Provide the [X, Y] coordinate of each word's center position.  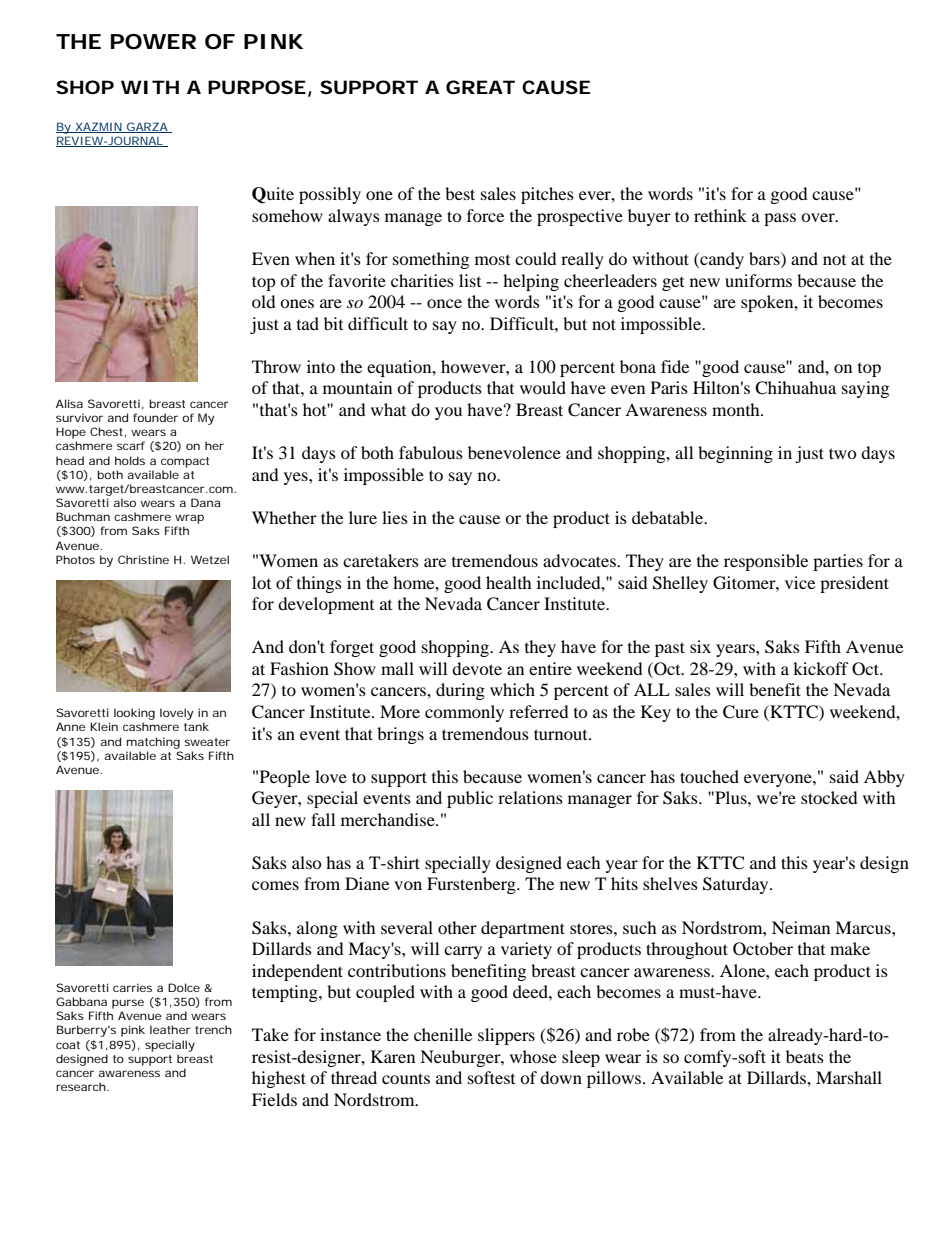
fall [323, 819]
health [509, 582]
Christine [143, 559]
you [448, 413]
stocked [829, 797]
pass [780, 219]
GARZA [147, 127]
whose [533, 1056]
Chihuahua [795, 388]
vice [800, 582]
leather [170, 1029]
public [470, 799]
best [460, 193]
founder [155, 417]
